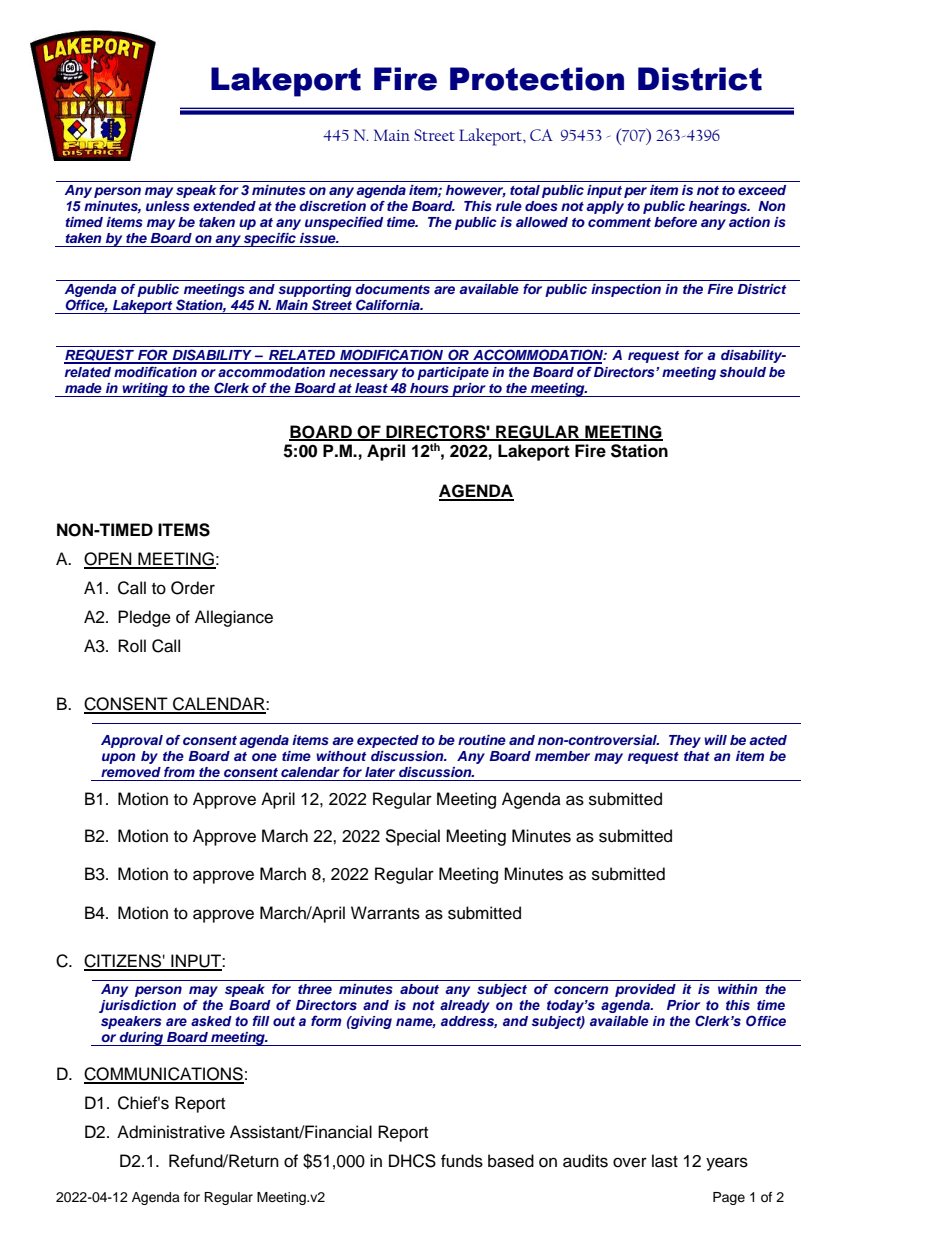  Describe the element at coordinates (697, 756) in the screenshot. I see `that` at that location.
